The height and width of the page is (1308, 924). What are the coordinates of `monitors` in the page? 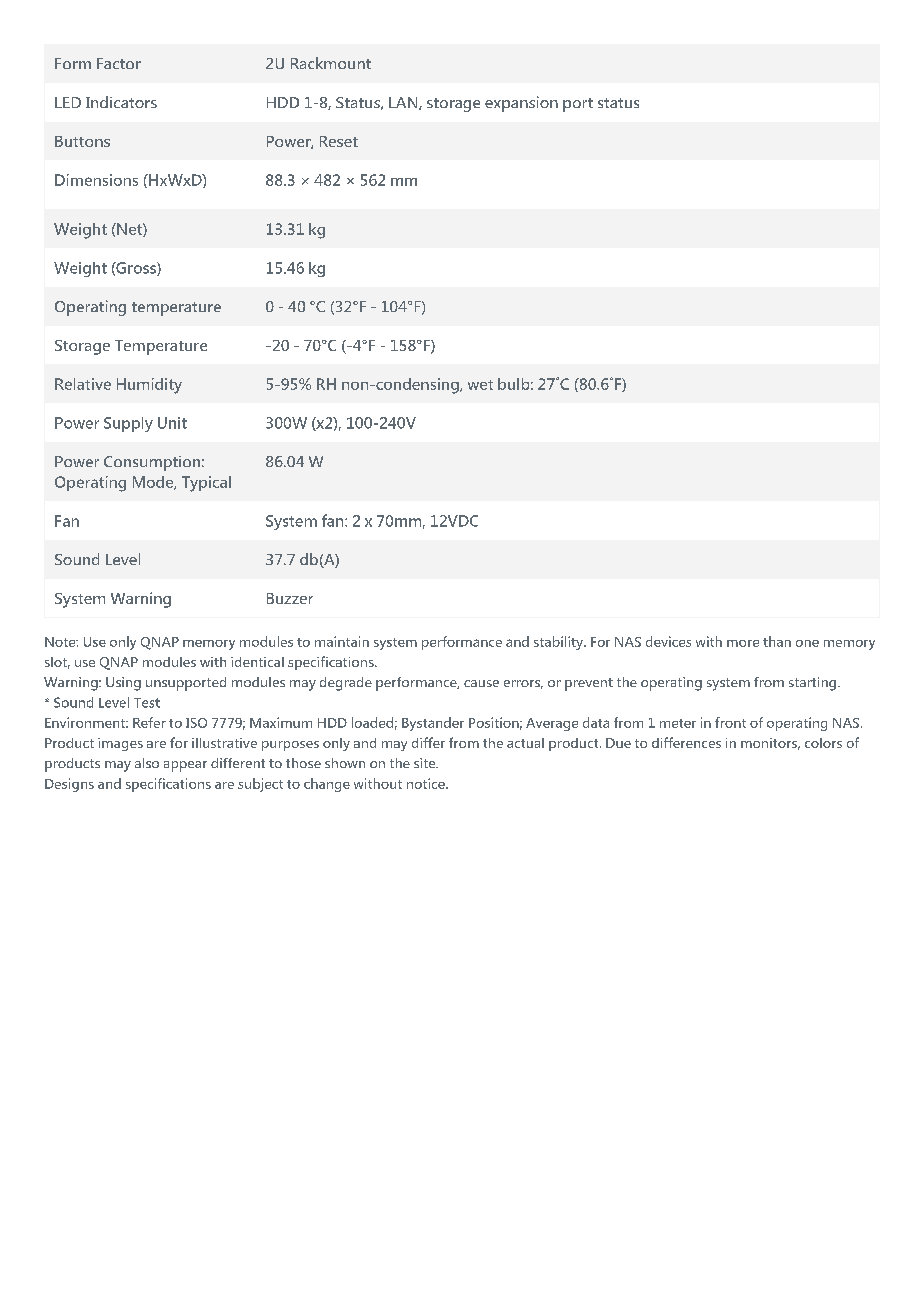 It's located at (770, 744).
